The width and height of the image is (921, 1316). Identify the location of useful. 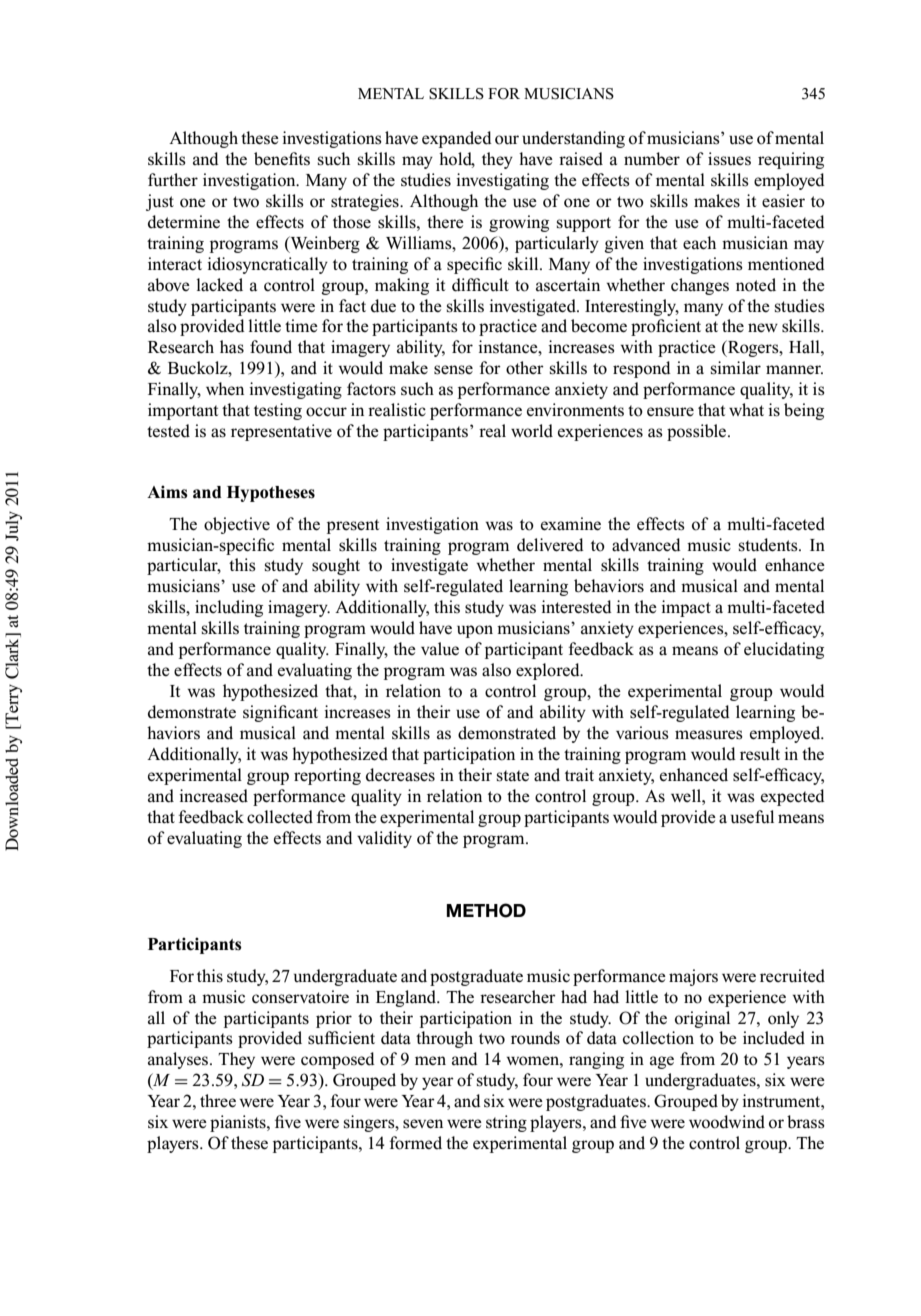
(752, 817).
